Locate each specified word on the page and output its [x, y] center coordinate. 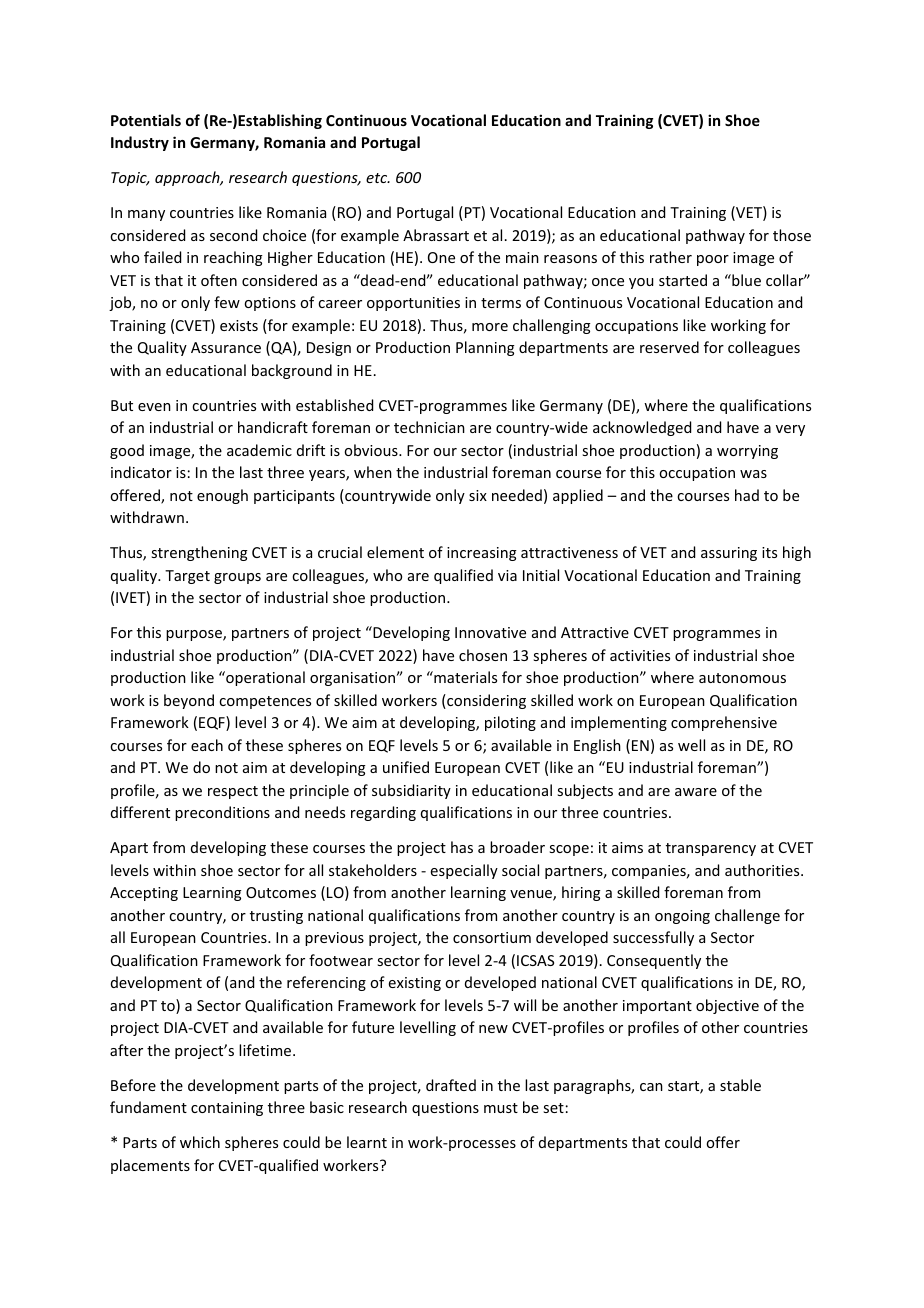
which [200, 1142]
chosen [483, 655]
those [792, 235]
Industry [140, 143]
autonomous [742, 678]
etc [378, 178]
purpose [195, 635]
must [501, 1108]
